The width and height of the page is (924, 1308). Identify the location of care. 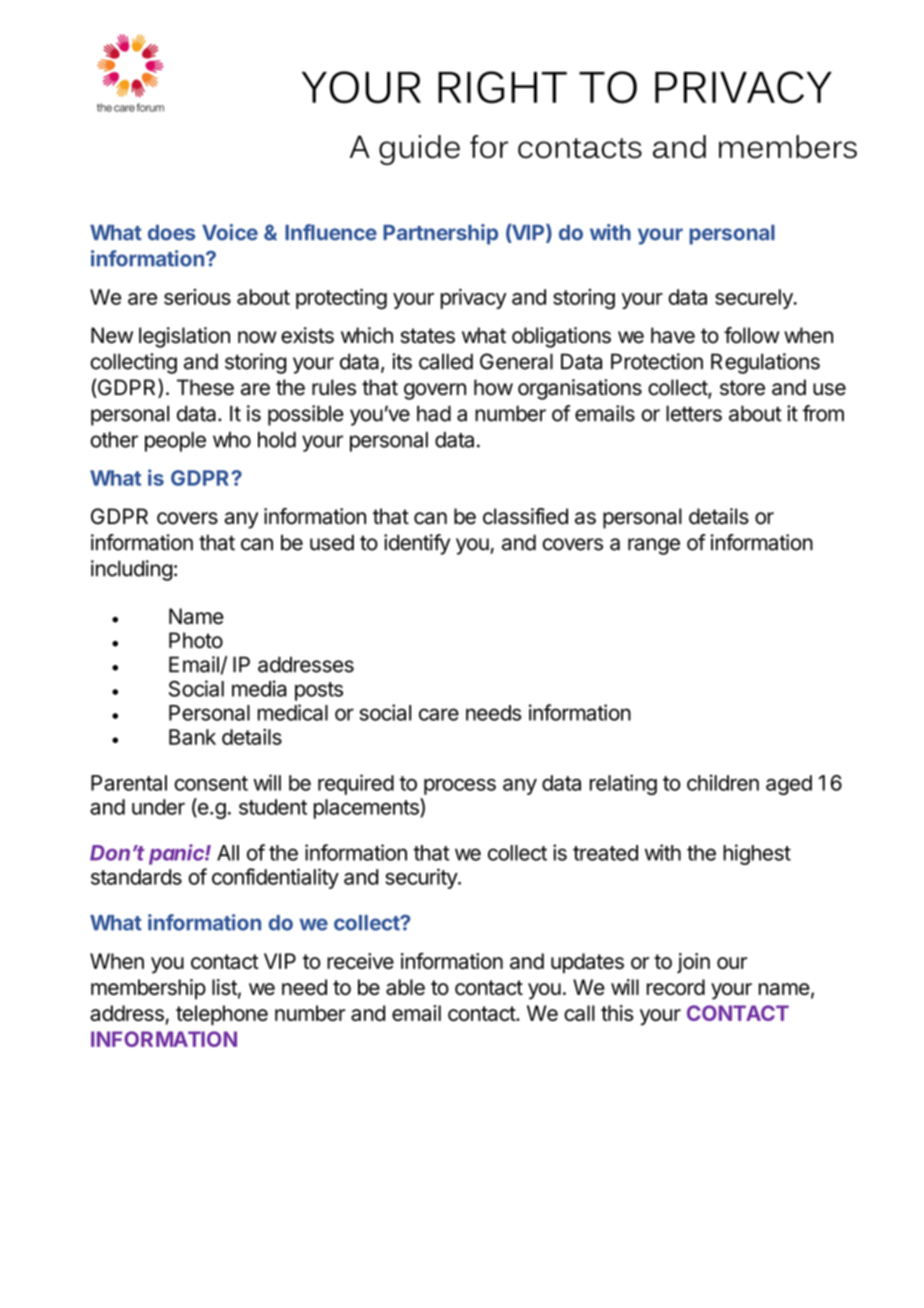
(439, 714).
